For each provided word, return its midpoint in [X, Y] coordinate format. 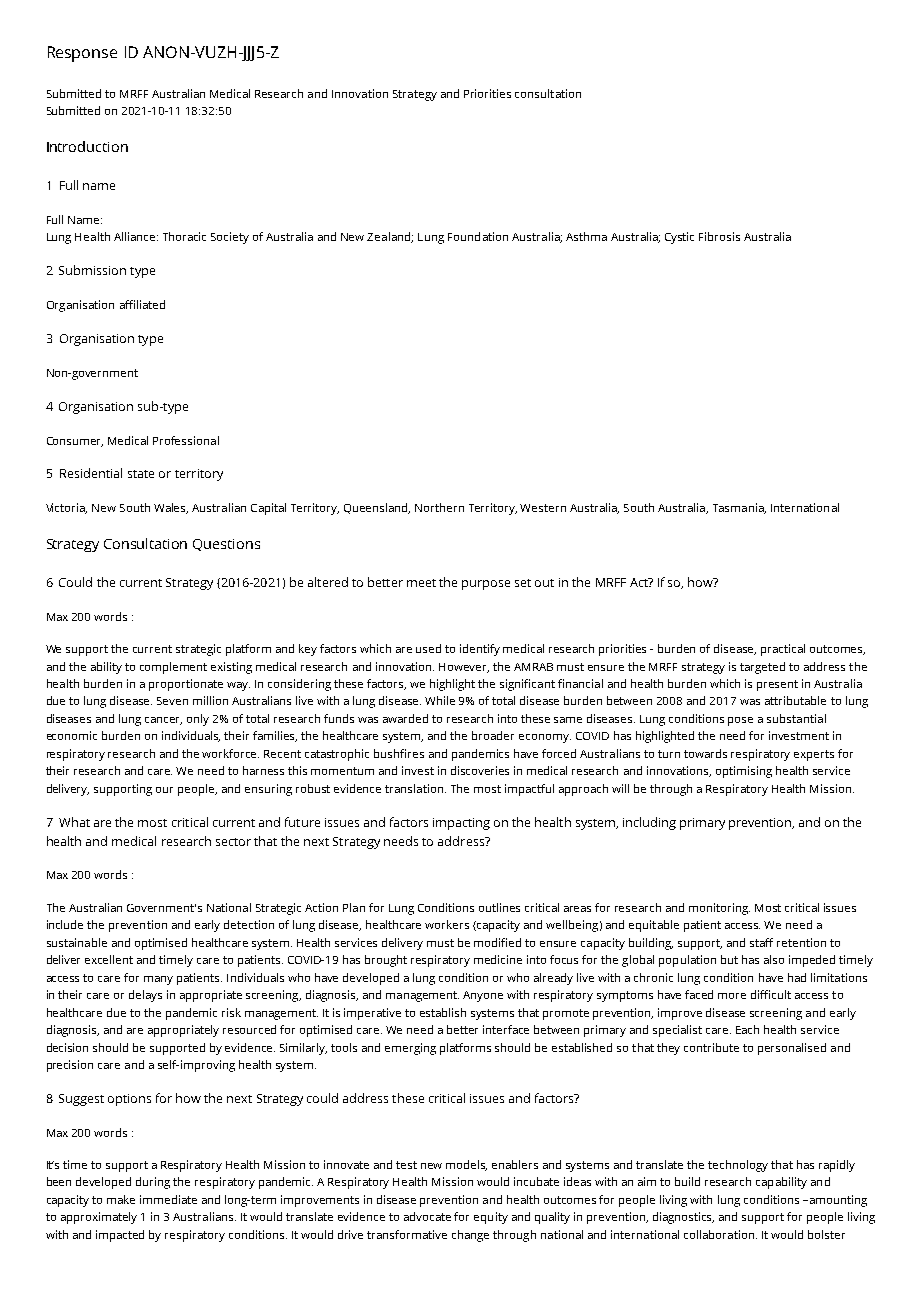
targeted [762, 668]
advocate [427, 1216]
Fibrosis [719, 236]
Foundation [478, 236]
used [428, 648]
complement [173, 668]
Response [82, 54]
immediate [168, 1199]
